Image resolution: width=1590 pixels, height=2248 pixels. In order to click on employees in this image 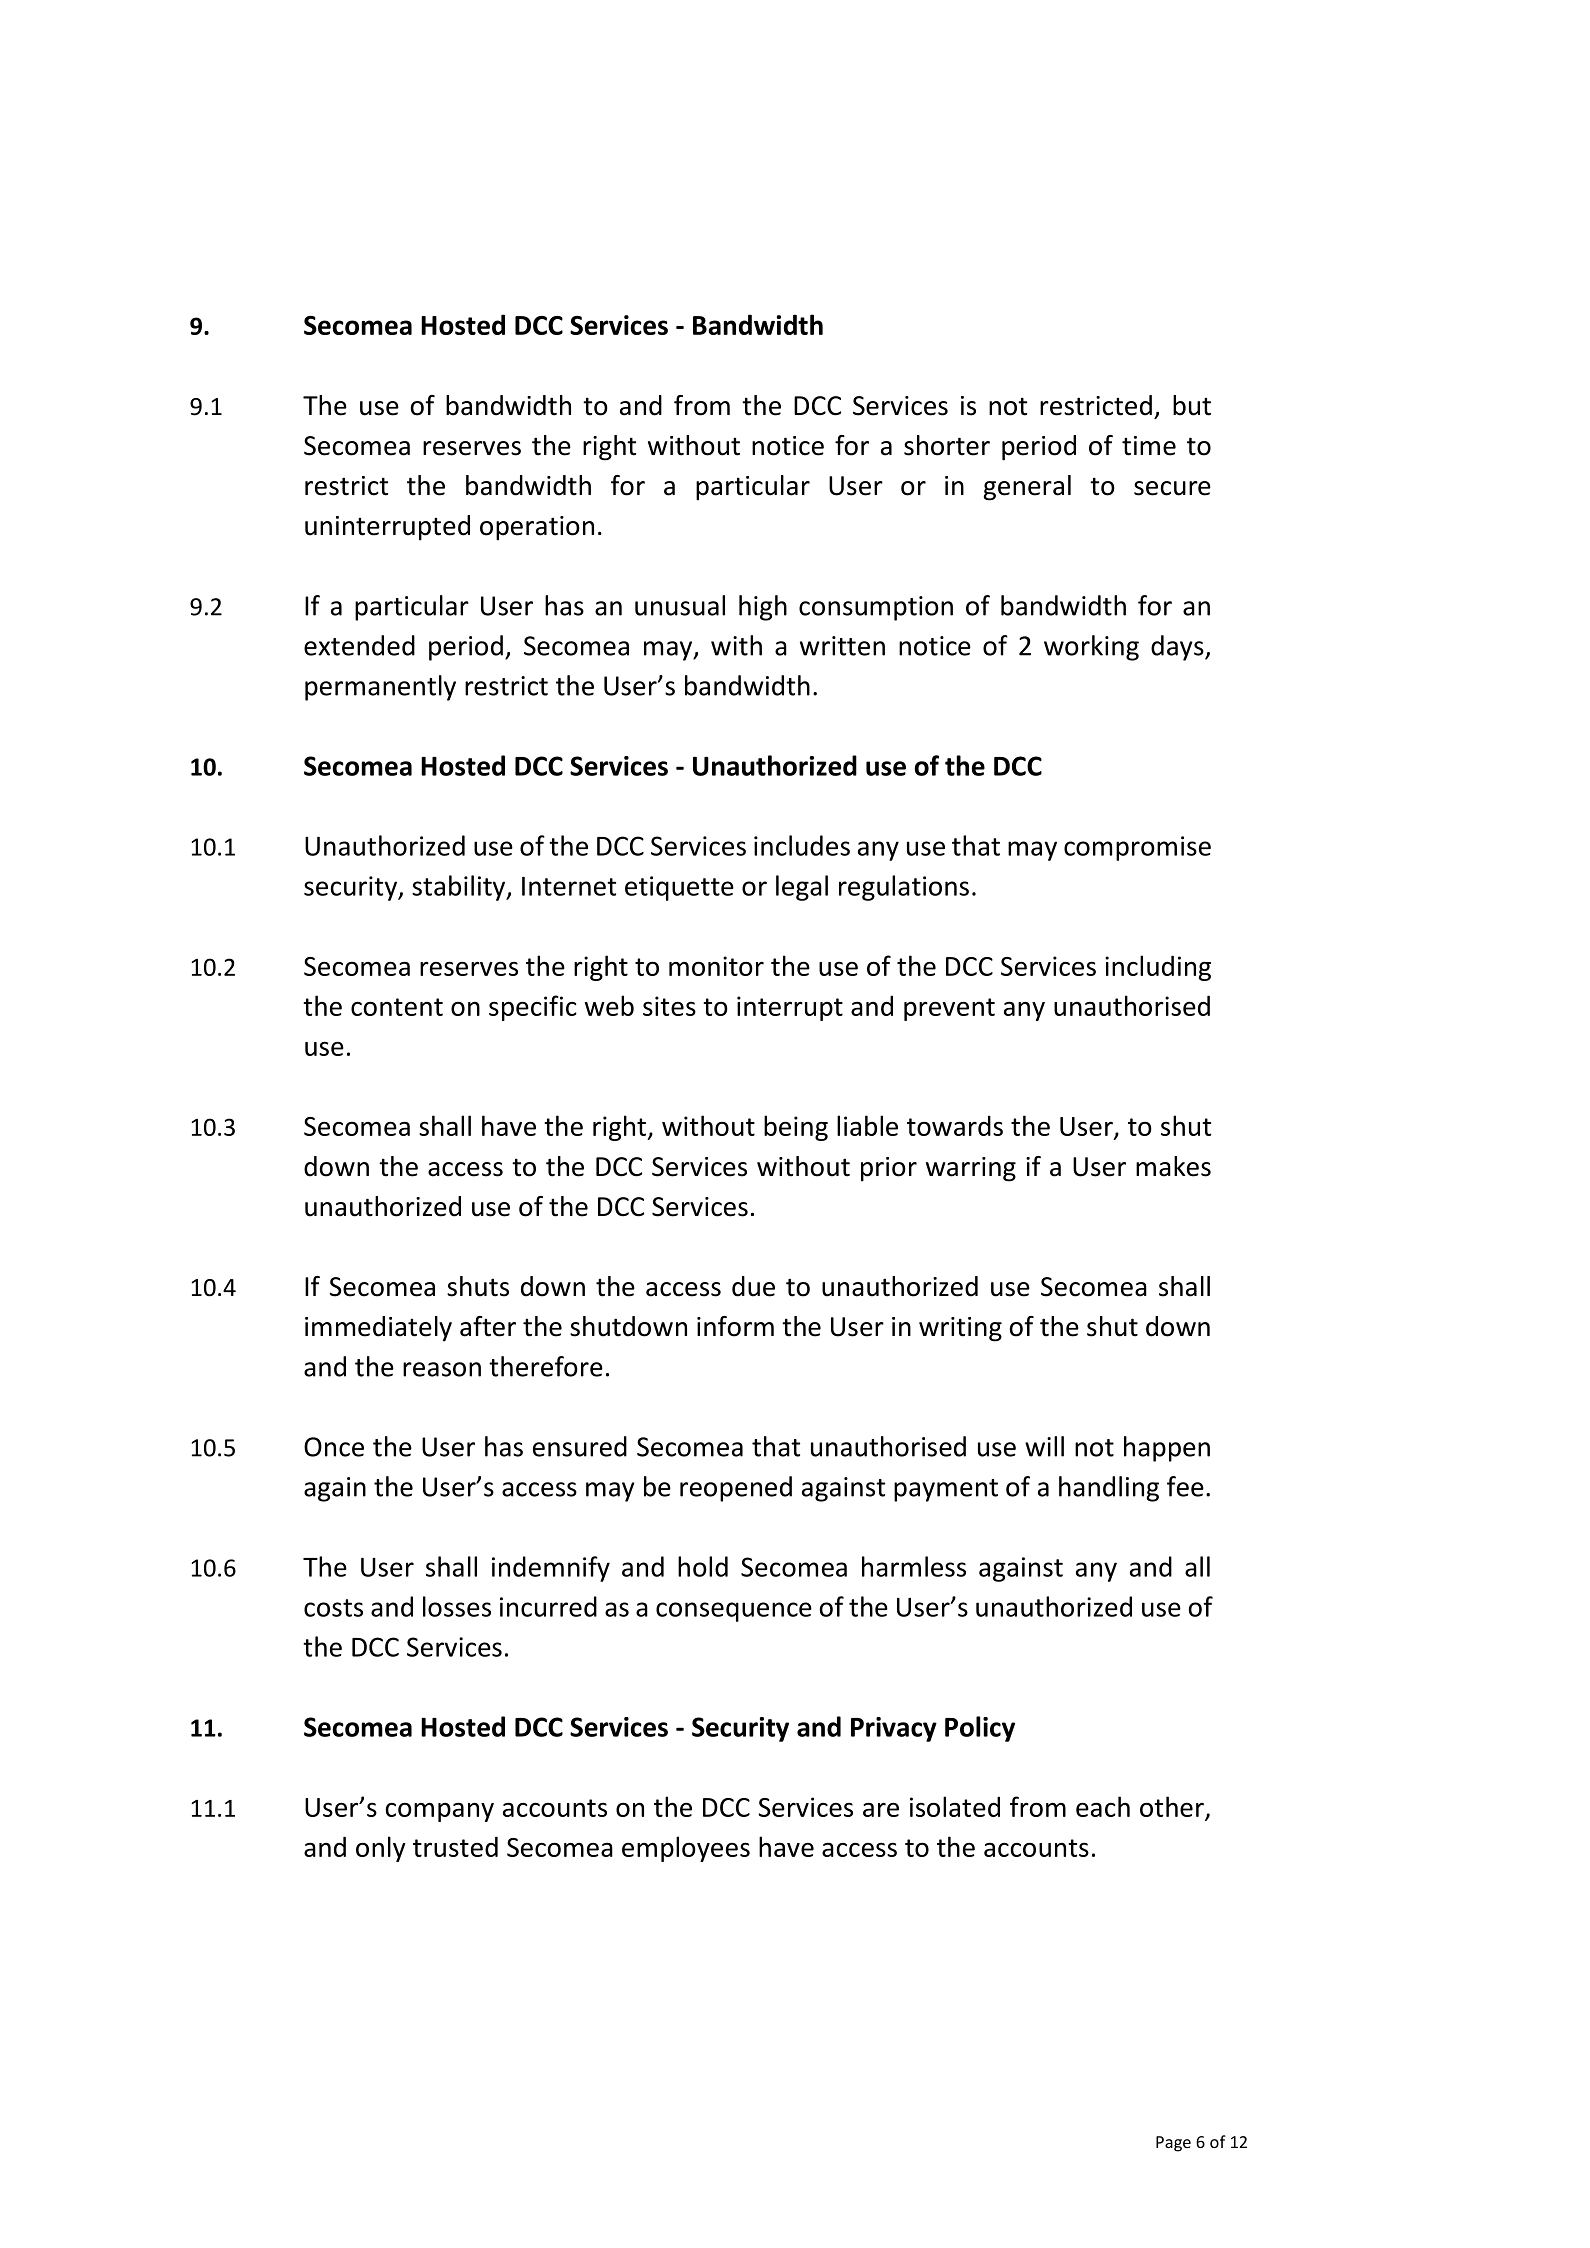, I will do `click(686, 1849)`.
